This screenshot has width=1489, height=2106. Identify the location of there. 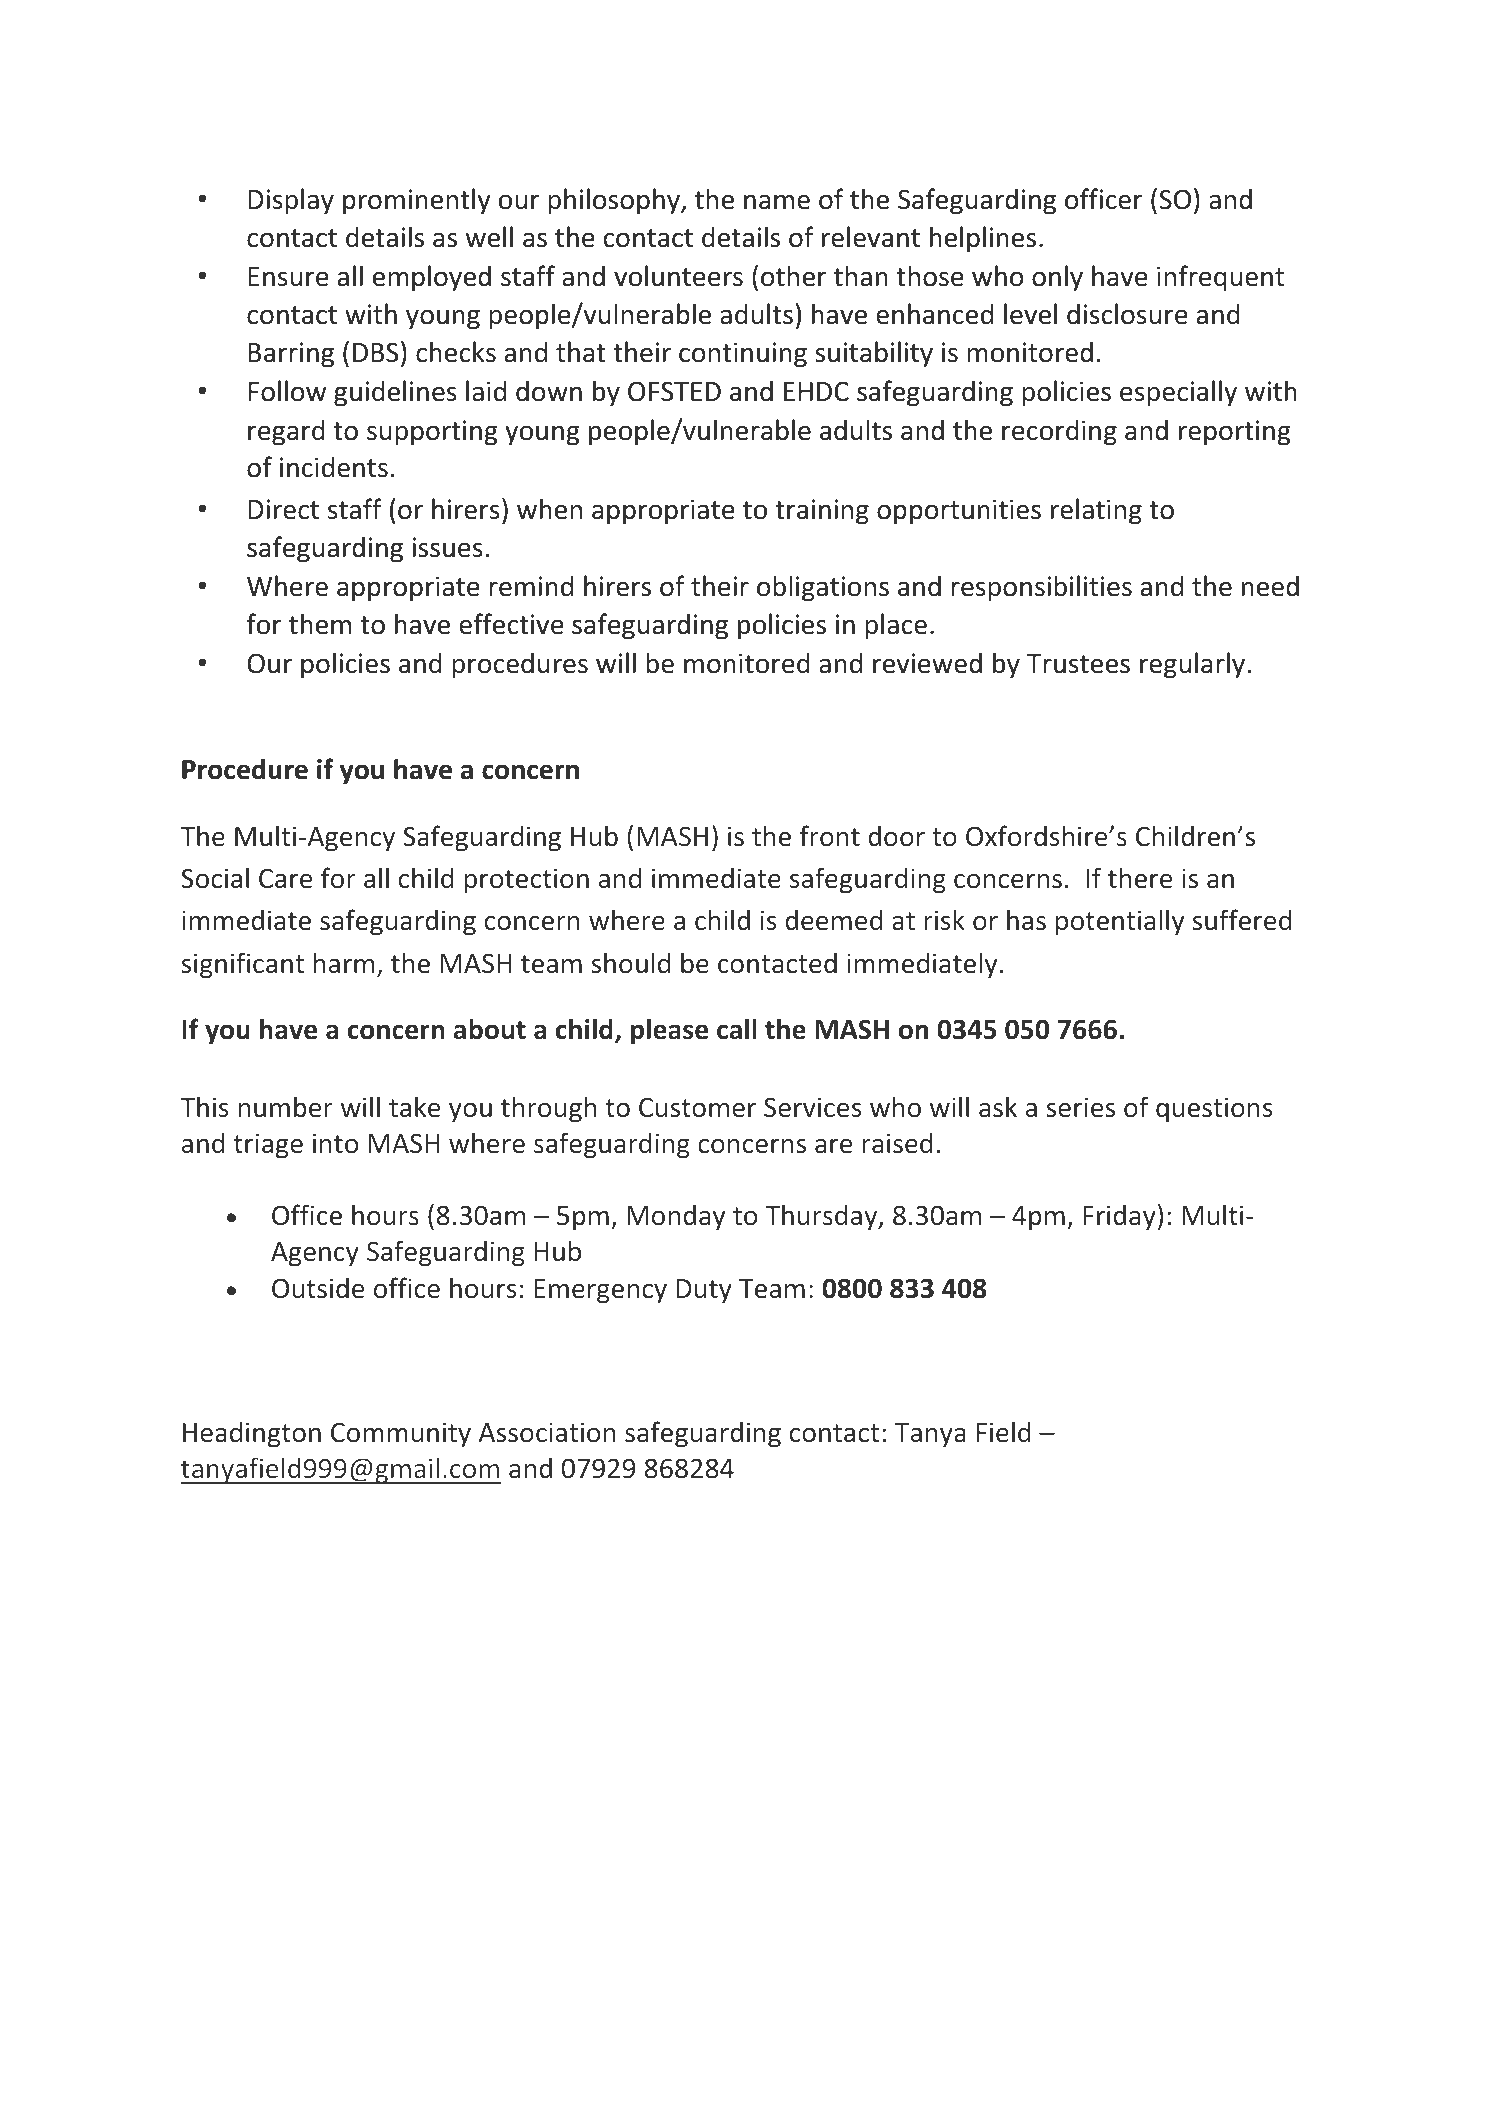
(1140, 878).
